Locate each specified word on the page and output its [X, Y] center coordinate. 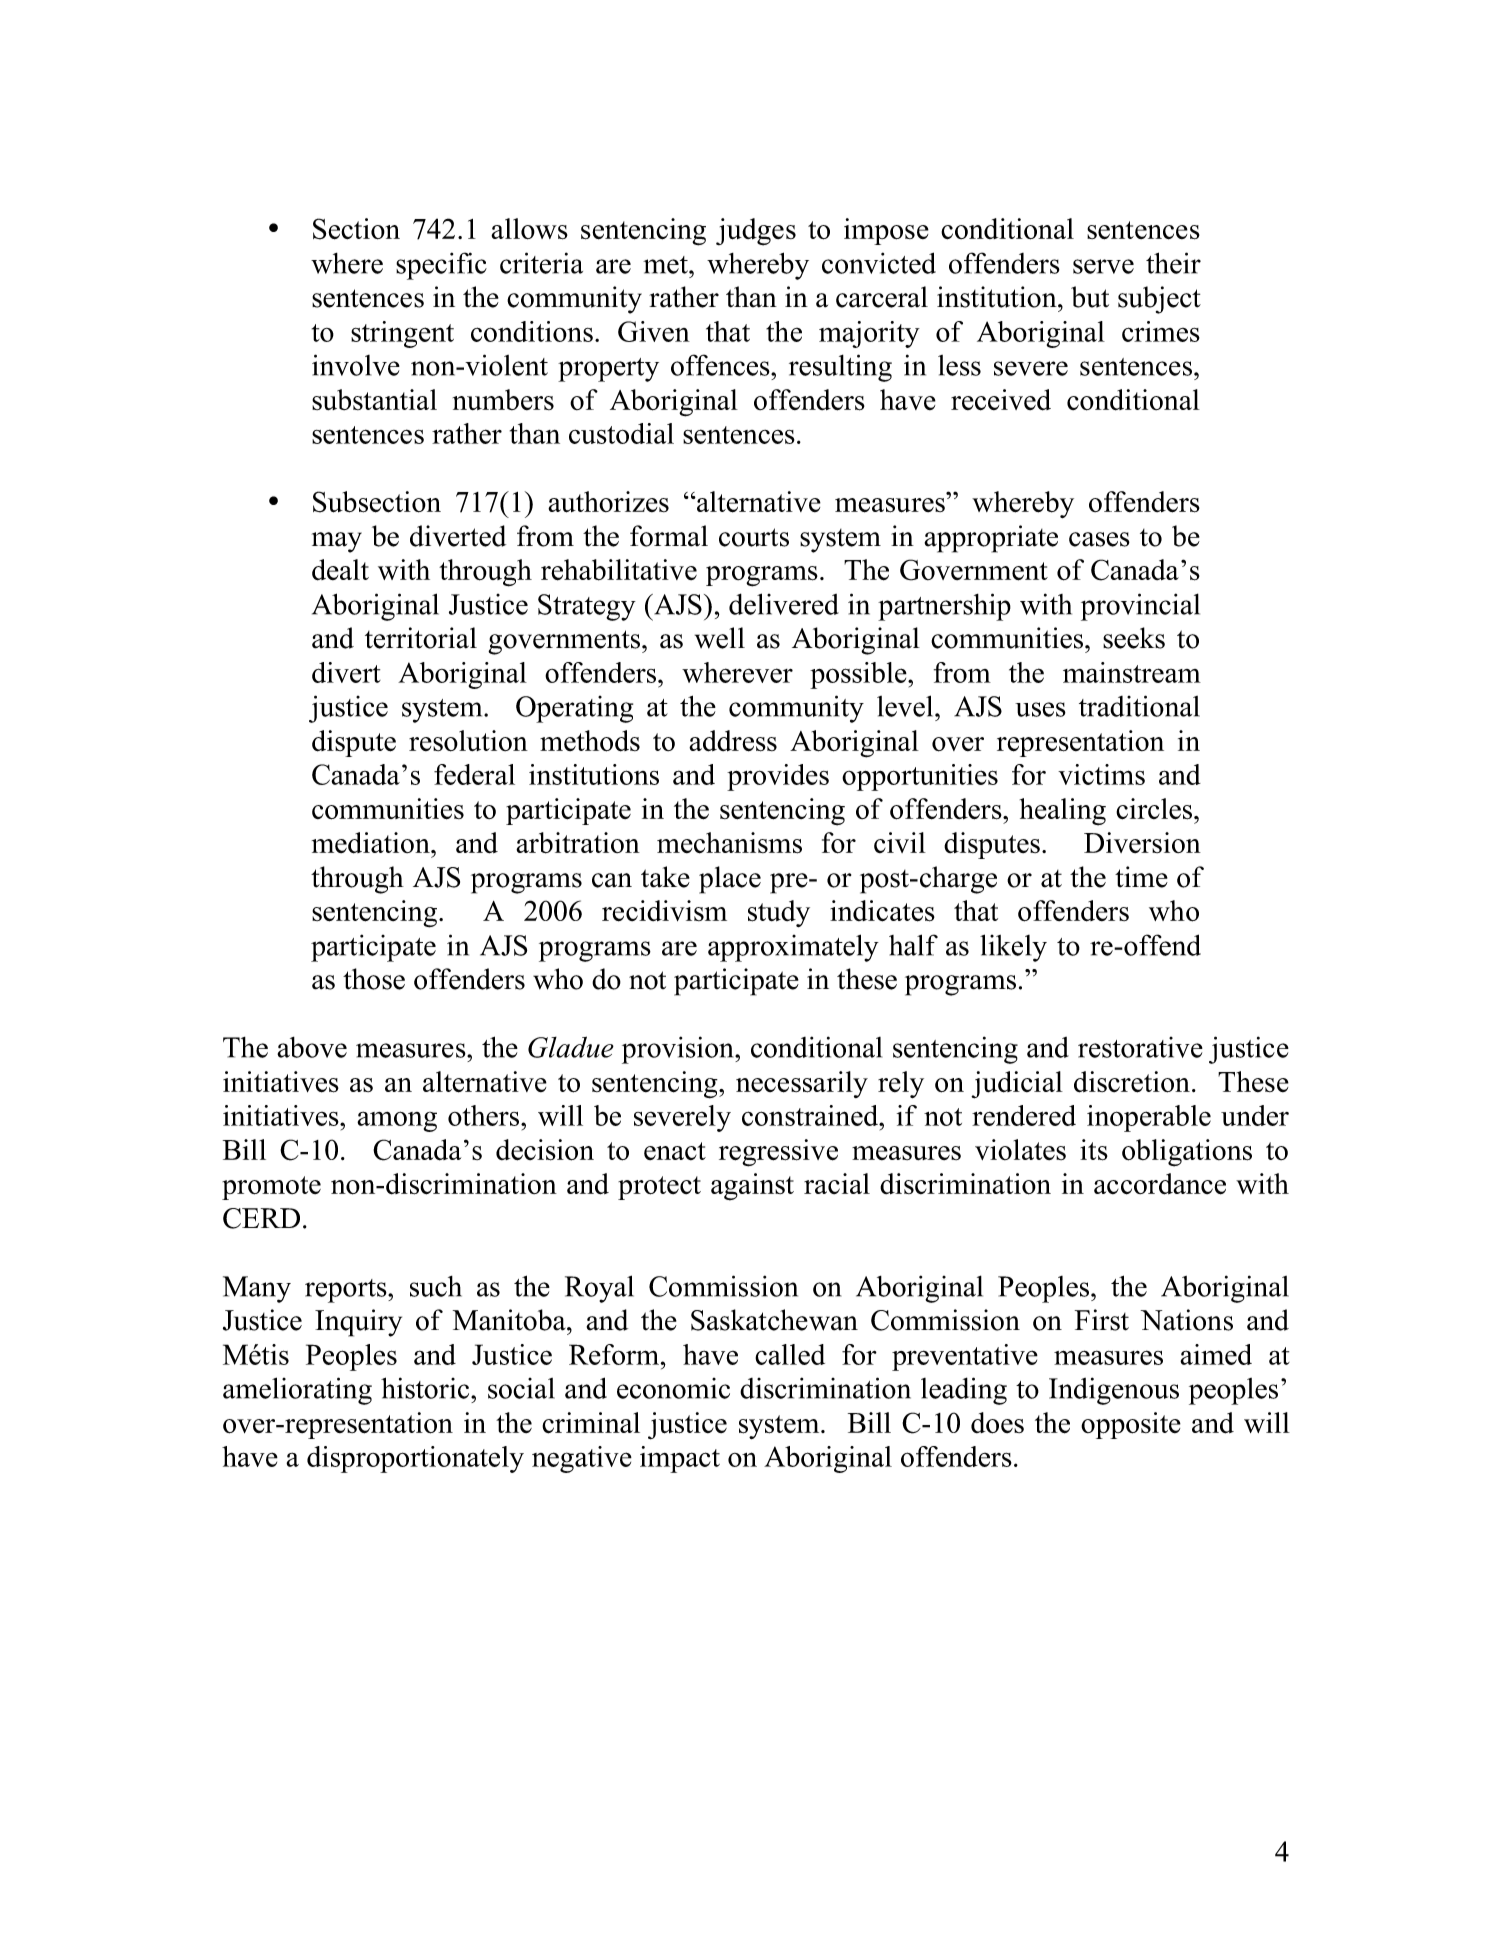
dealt [340, 570]
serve [1103, 266]
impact [680, 1459]
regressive [778, 1153]
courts [754, 537]
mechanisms [729, 843]
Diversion [1142, 842]
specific [441, 266]
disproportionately [415, 1459]
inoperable [1149, 1118]
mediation [372, 843]
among [397, 1121]
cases [1099, 539]
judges [756, 232]
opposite [1131, 1425]
